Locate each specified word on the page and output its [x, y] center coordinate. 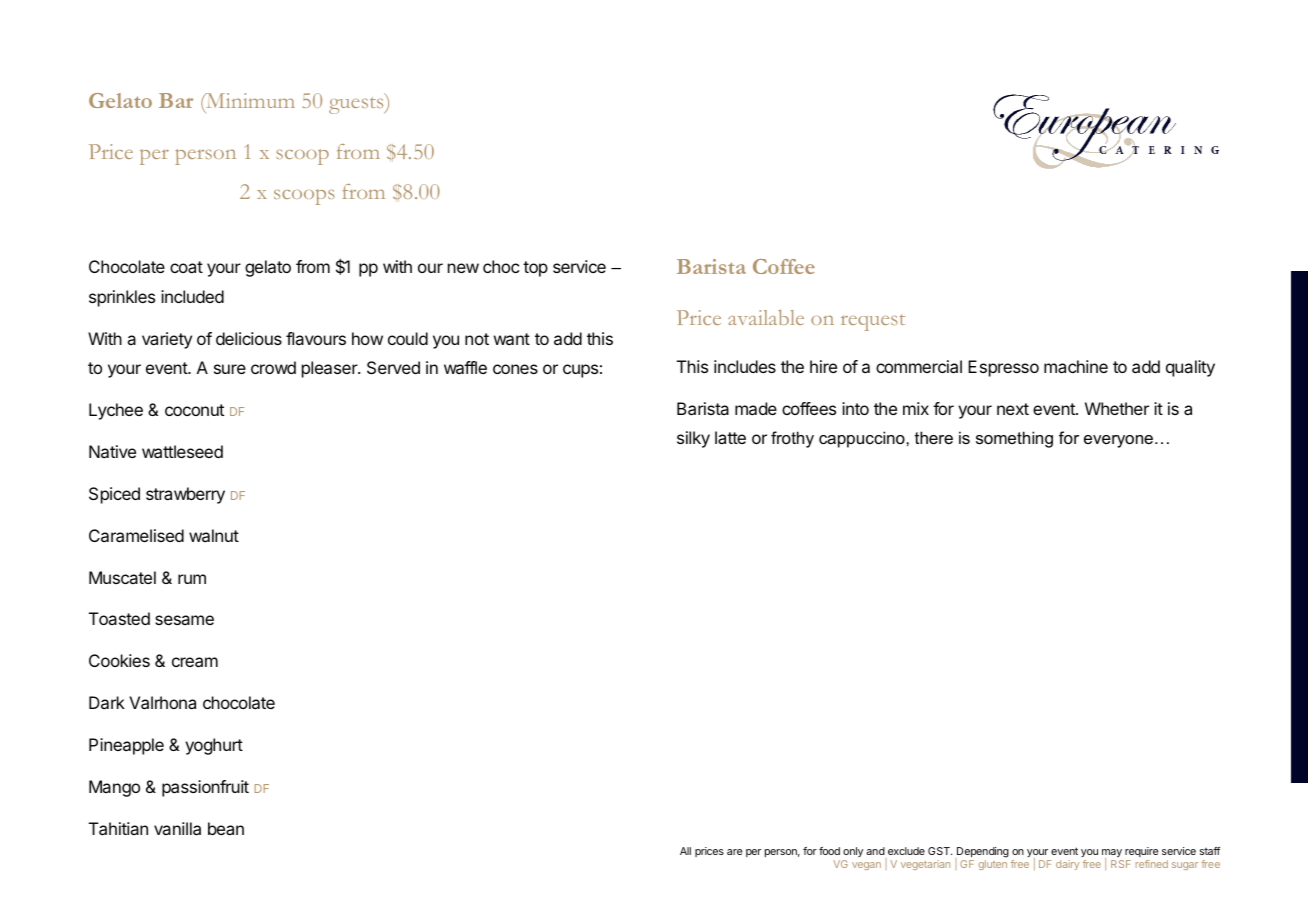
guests [357, 105]
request [873, 322]
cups [580, 371]
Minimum [249, 102]
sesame [184, 620]
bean [226, 828]
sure [230, 369]
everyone [1118, 441]
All [685, 851]
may [1112, 855]
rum [192, 579]
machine [1076, 366]
